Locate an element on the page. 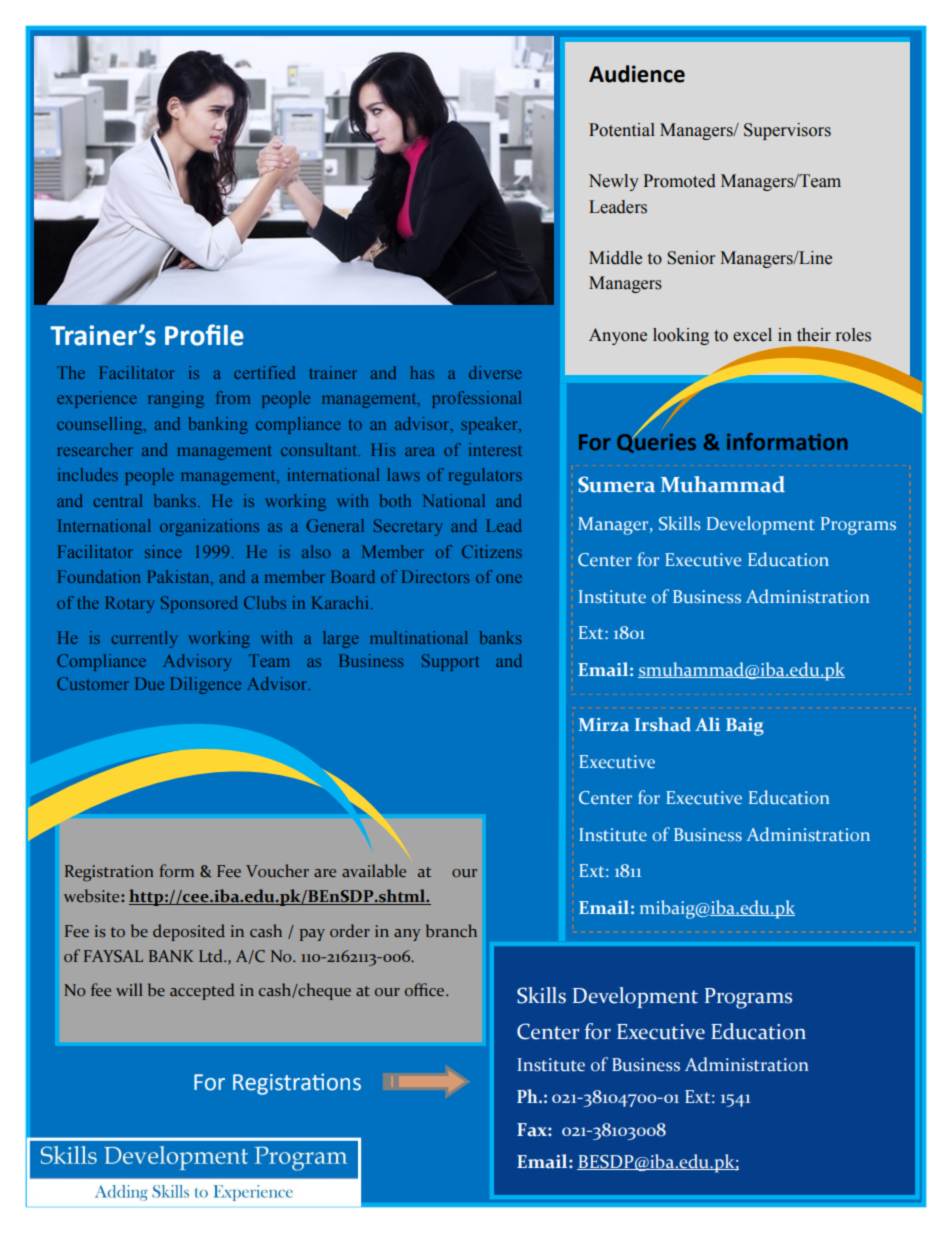 This image has width=952, height=1233. Potential is located at coordinates (622, 130).
